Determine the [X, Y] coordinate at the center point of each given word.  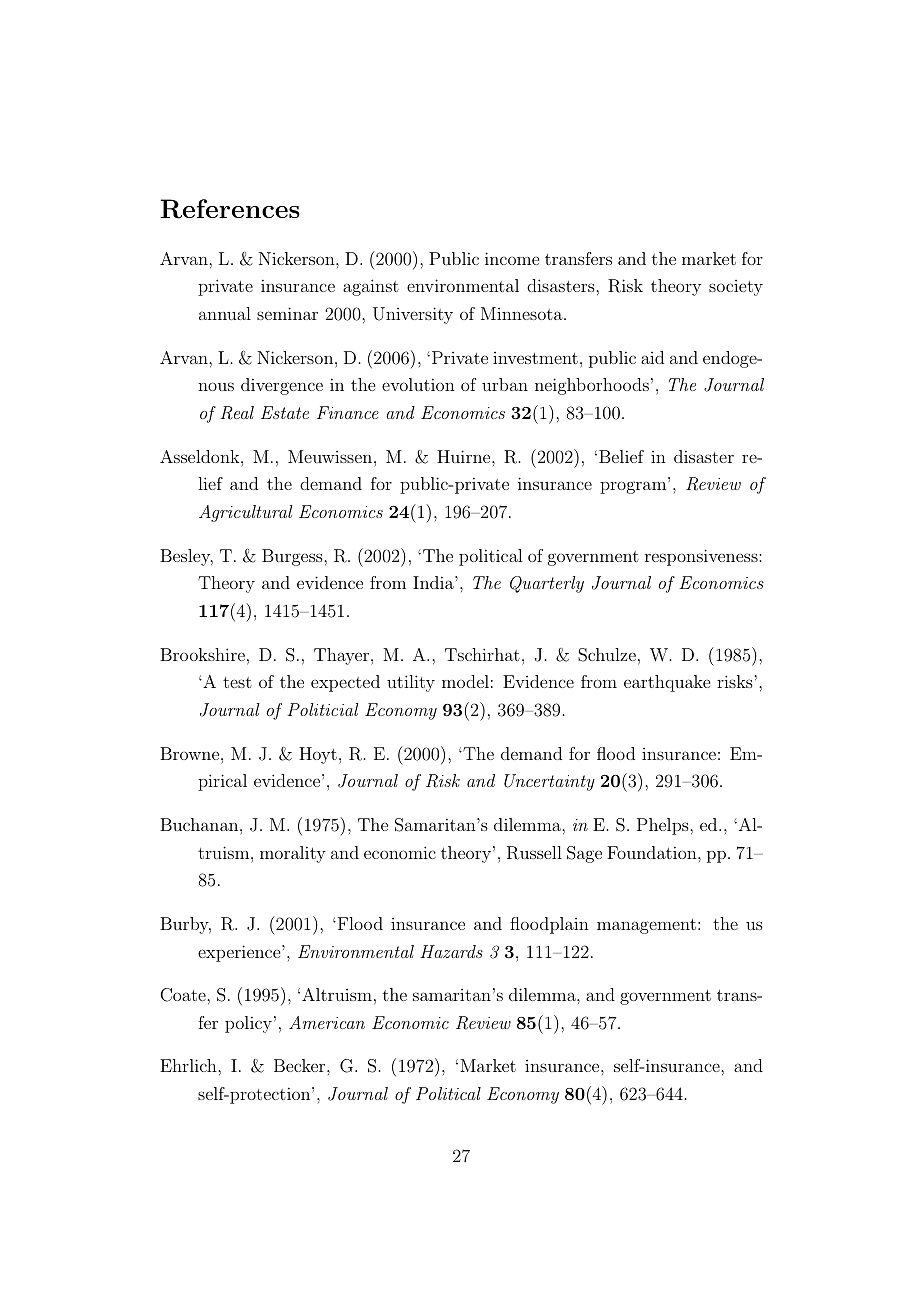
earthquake [667, 683]
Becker [301, 1065]
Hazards [451, 951]
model [465, 681]
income [512, 258]
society [736, 288]
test [237, 682]
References [230, 209]
